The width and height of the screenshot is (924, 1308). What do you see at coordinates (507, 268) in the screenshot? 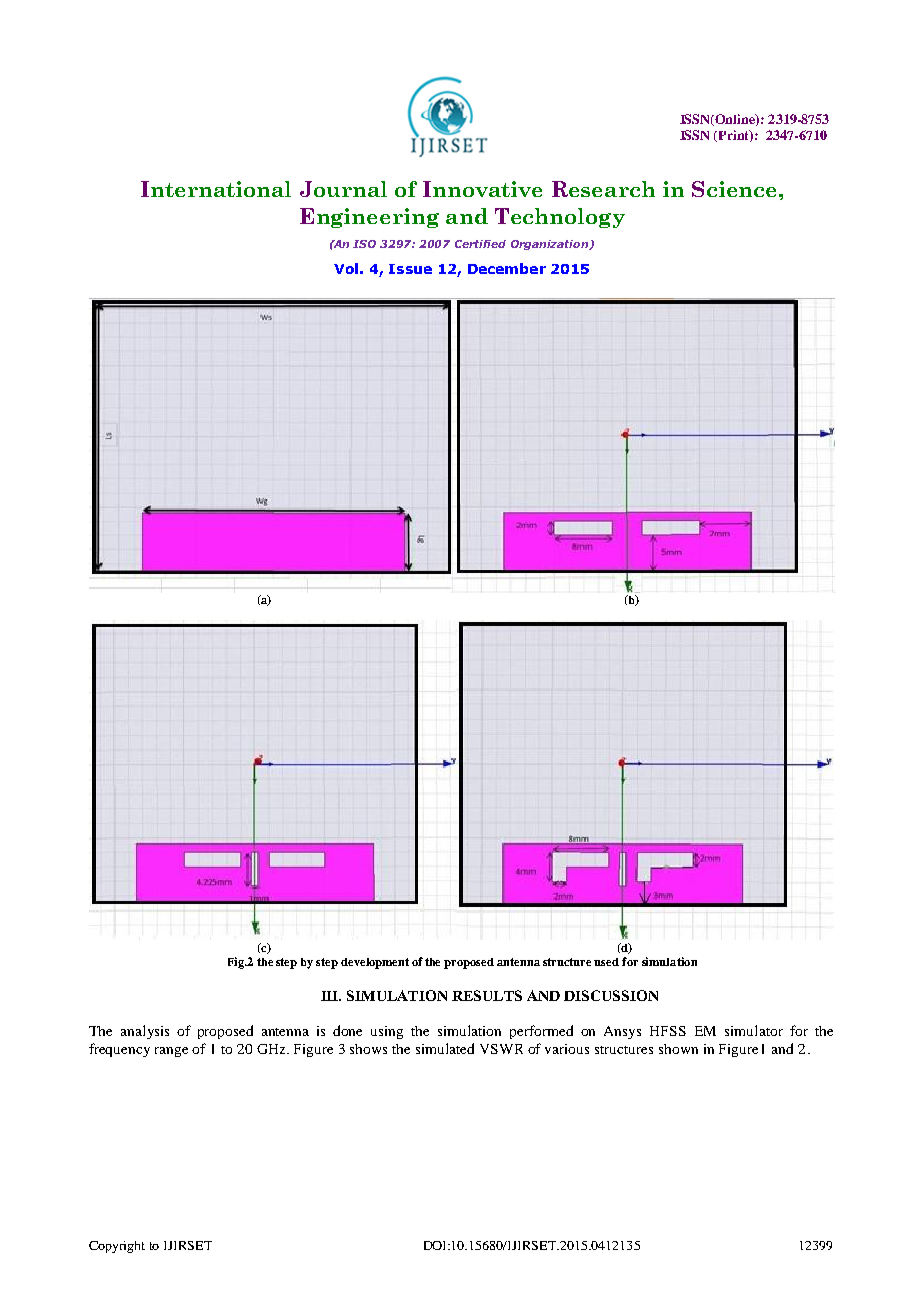
I see `December` at bounding box center [507, 268].
